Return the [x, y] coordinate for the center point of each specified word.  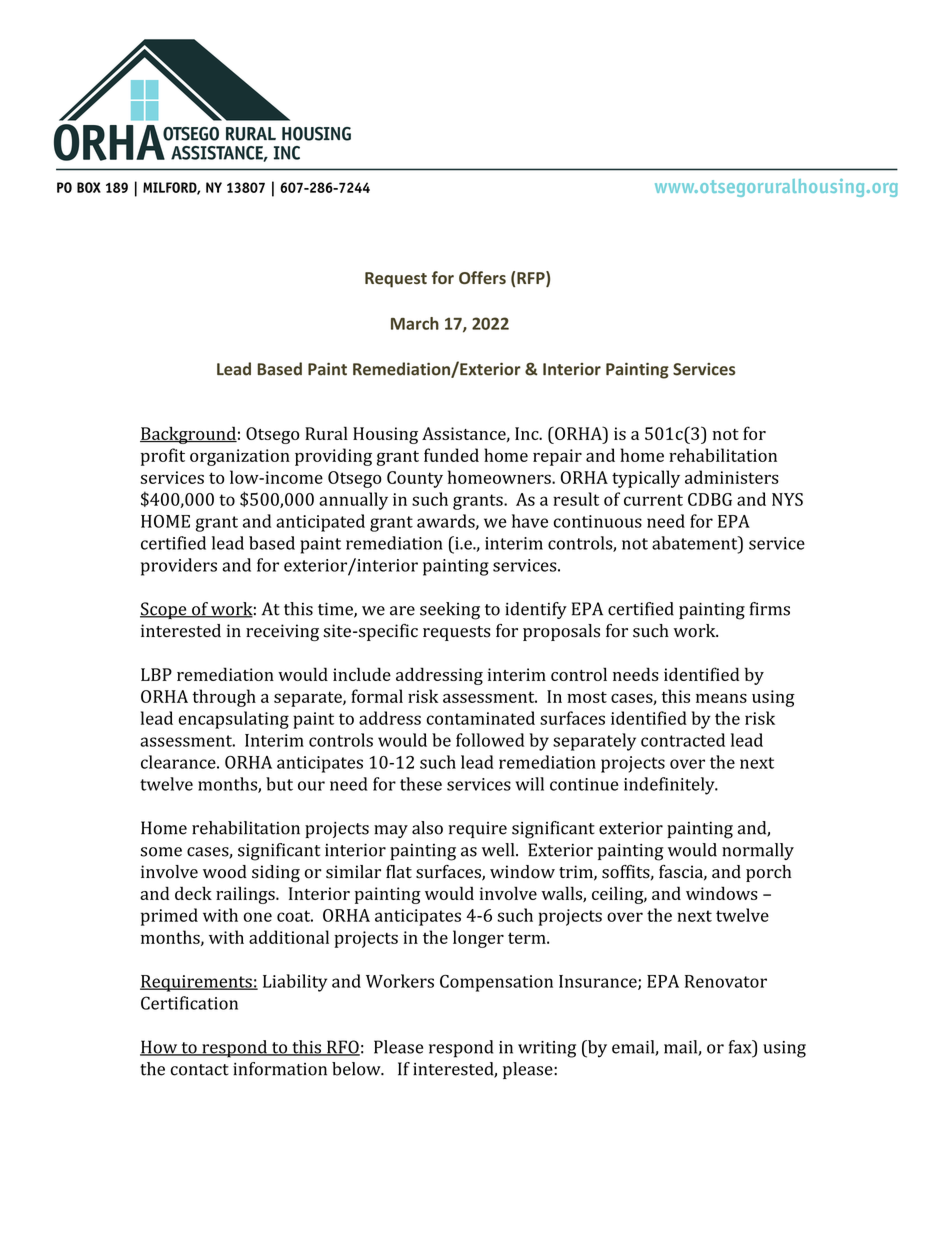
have [530, 521]
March [415, 323]
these [421, 784]
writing [547, 1049]
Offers [482, 277]
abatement [696, 543]
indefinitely [670, 786]
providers [179, 567]
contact [200, 1070]
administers [732, 477]
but [279, 784]
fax [741, 1047]
